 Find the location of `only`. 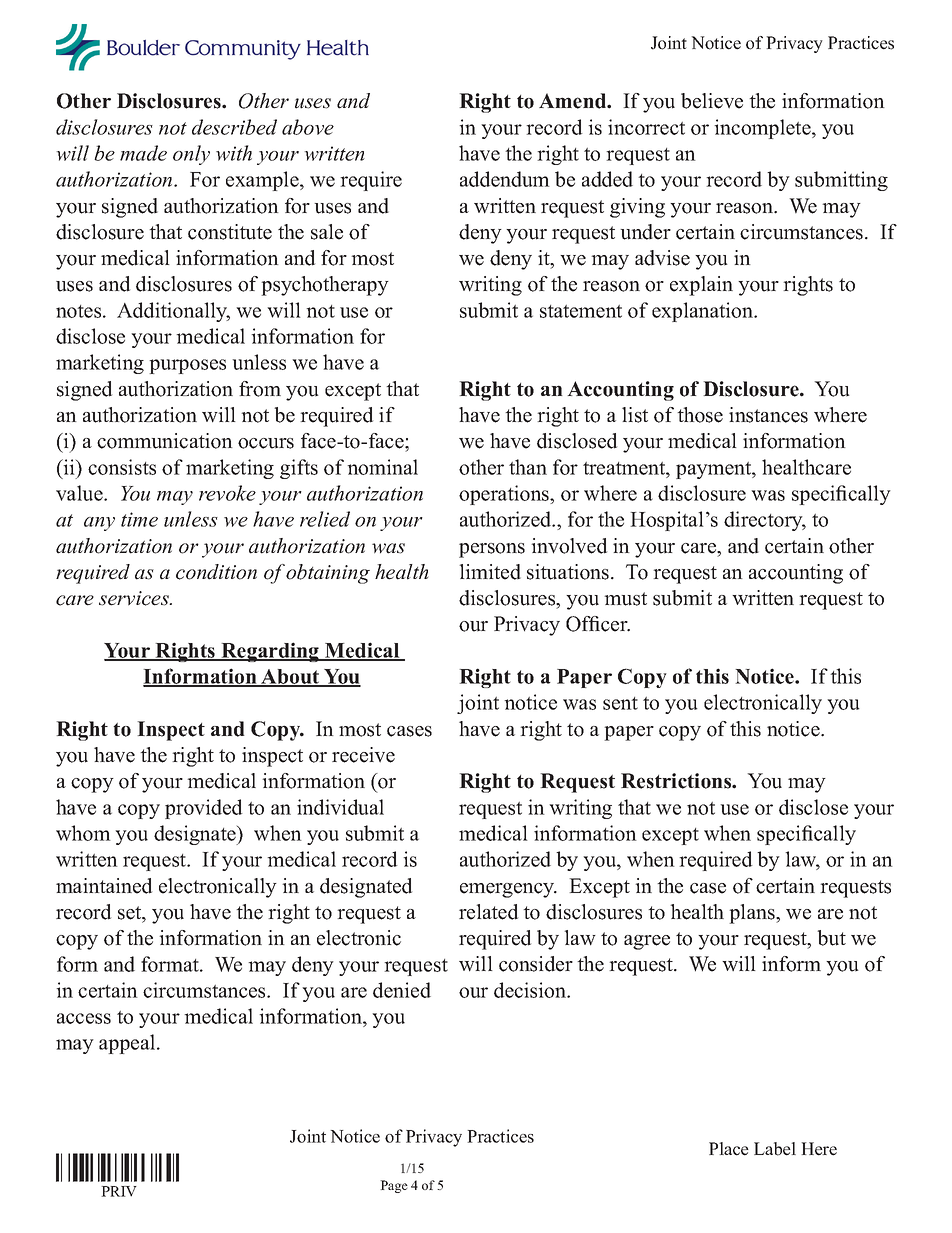

only is located at coordinates (191, 155).
